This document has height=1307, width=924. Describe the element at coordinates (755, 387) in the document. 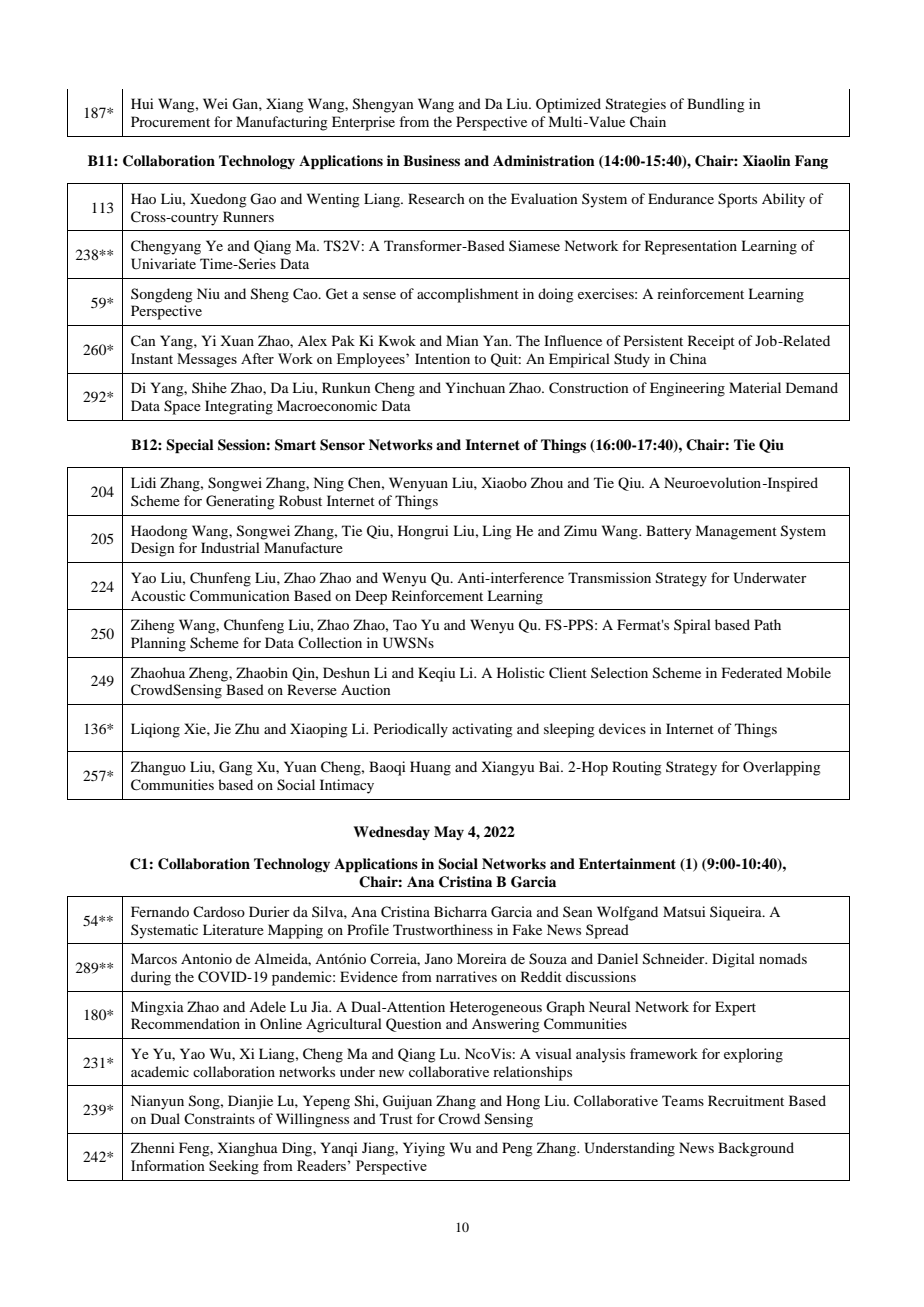

I see `Material` at that location.
